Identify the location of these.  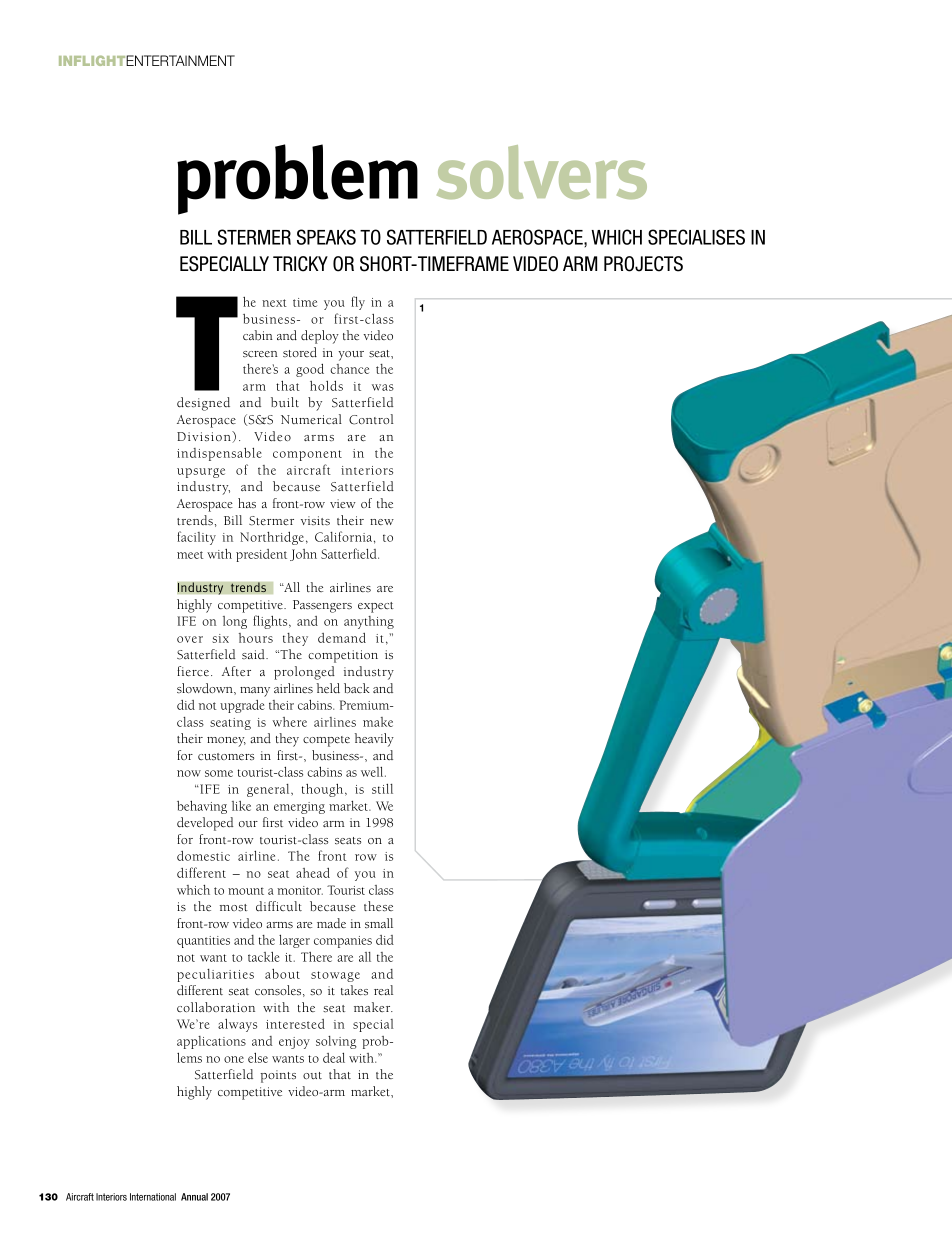
(378, 906).
